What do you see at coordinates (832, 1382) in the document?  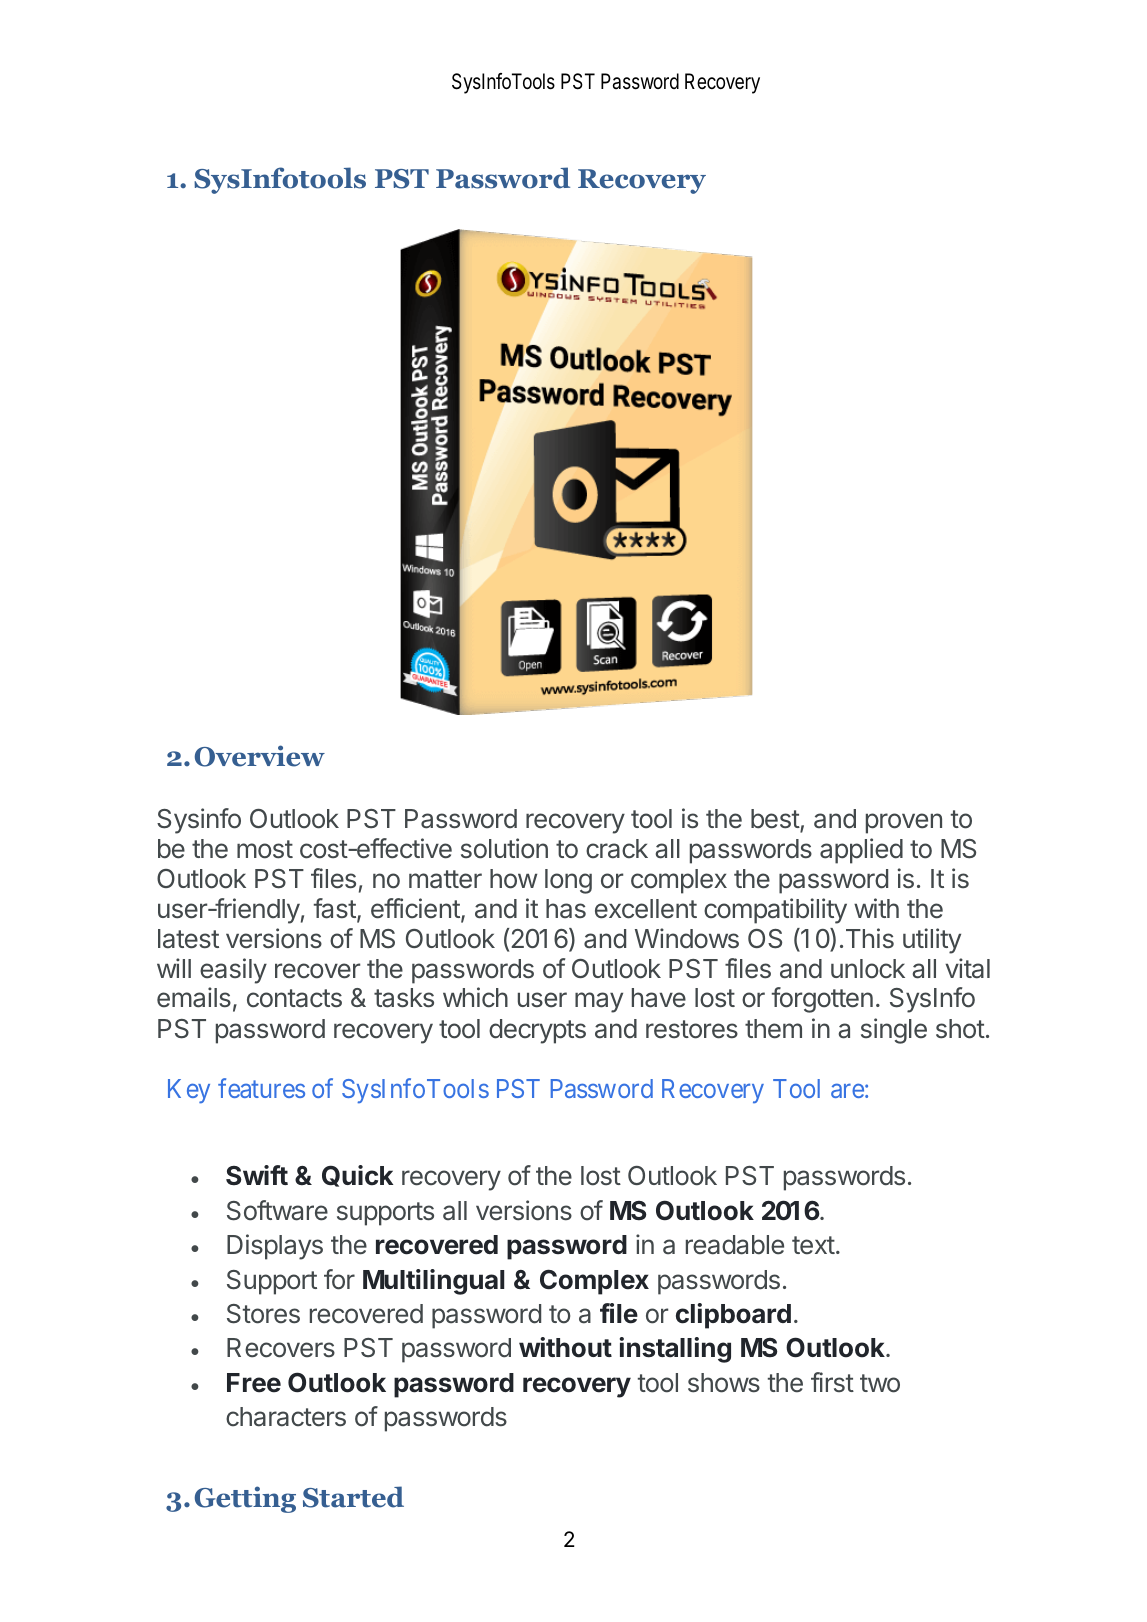 I see `first` at bounding box center [832, 1382].
